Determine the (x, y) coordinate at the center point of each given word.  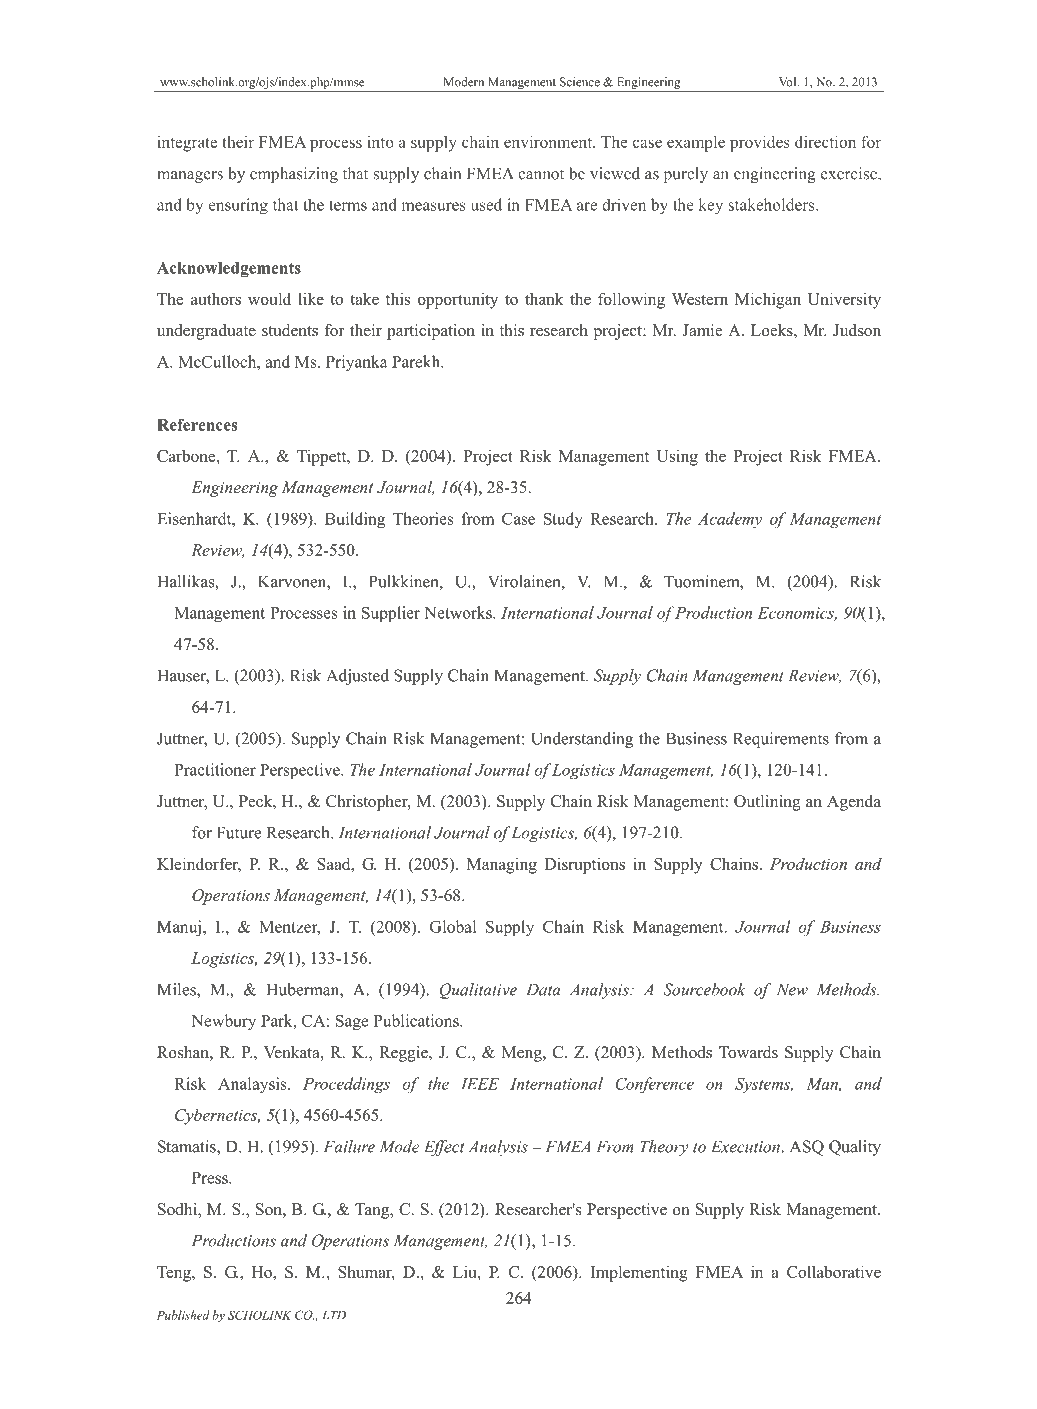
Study (563, 520)
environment (549, 141)
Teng (175, 1274)
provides (760, 143)
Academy (730, 520)
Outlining (767, 803)
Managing (502, 865)
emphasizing (294, 175)
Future (239, 832)
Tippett (323, 458)
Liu (466, 1271)
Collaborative (834, 1271)
